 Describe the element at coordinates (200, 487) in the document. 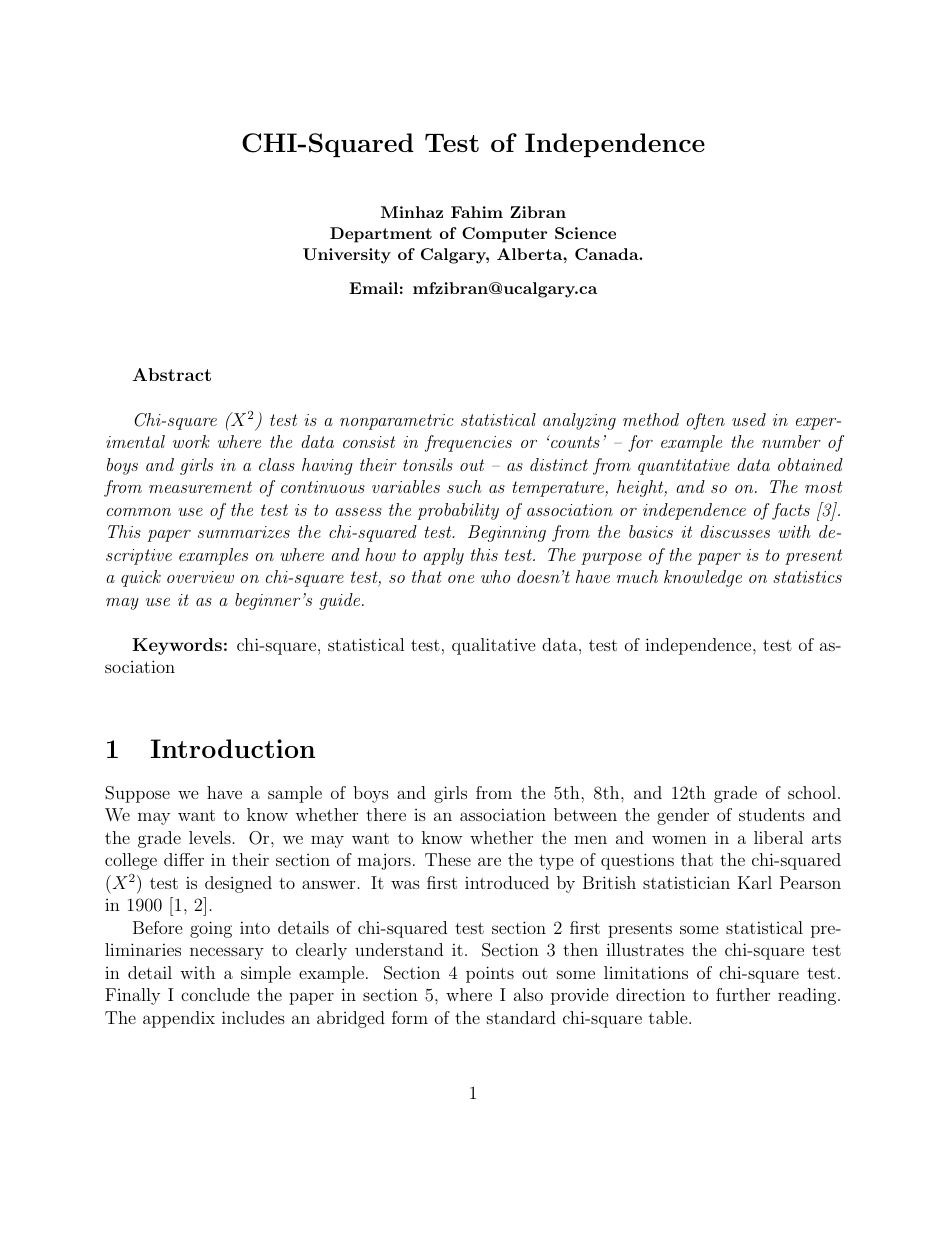

I see `measurement` at that location.
